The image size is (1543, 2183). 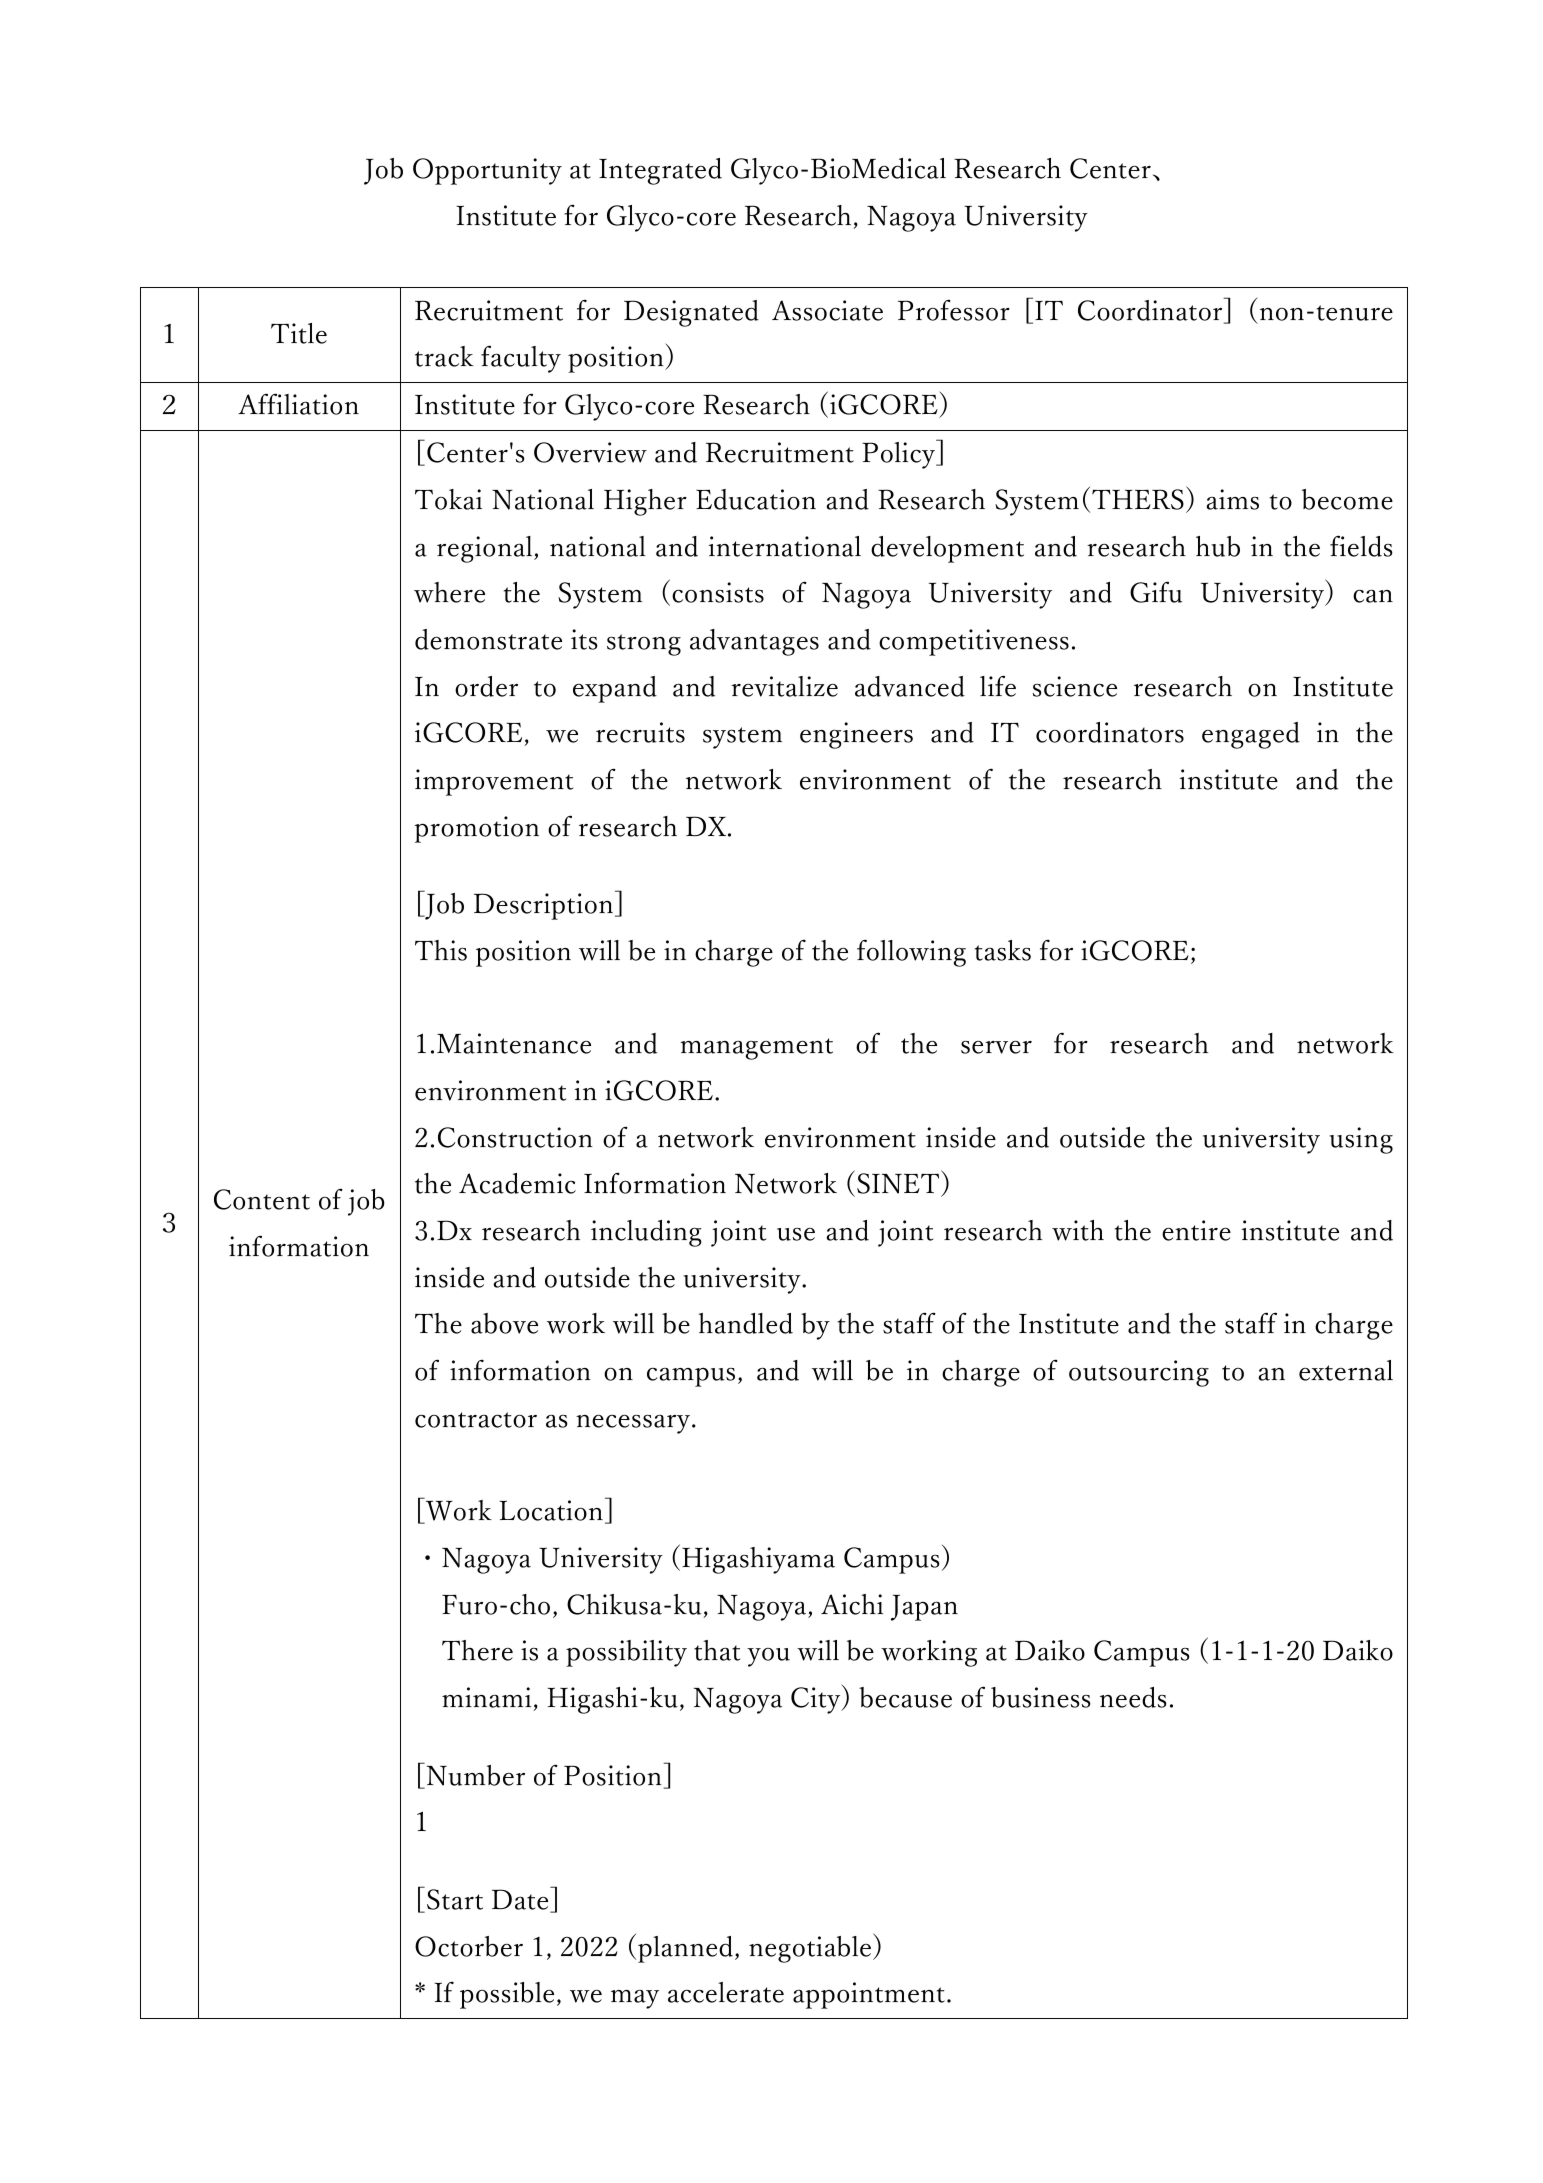 I want to click on Associate, so click(x=827, y=310).
